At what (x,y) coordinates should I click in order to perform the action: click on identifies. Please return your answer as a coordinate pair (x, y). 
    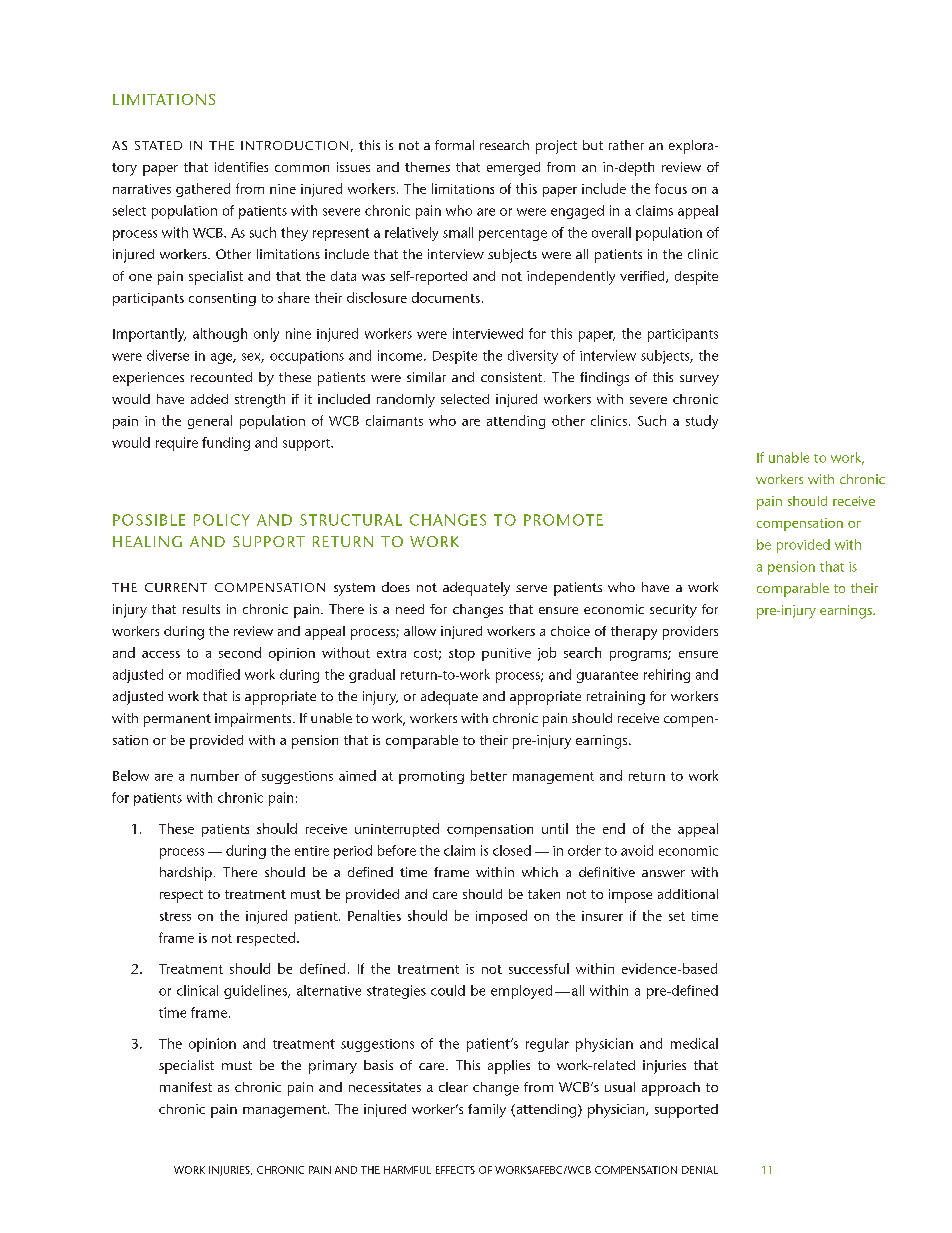
    Looking at the image, I should click on (241, 167).
